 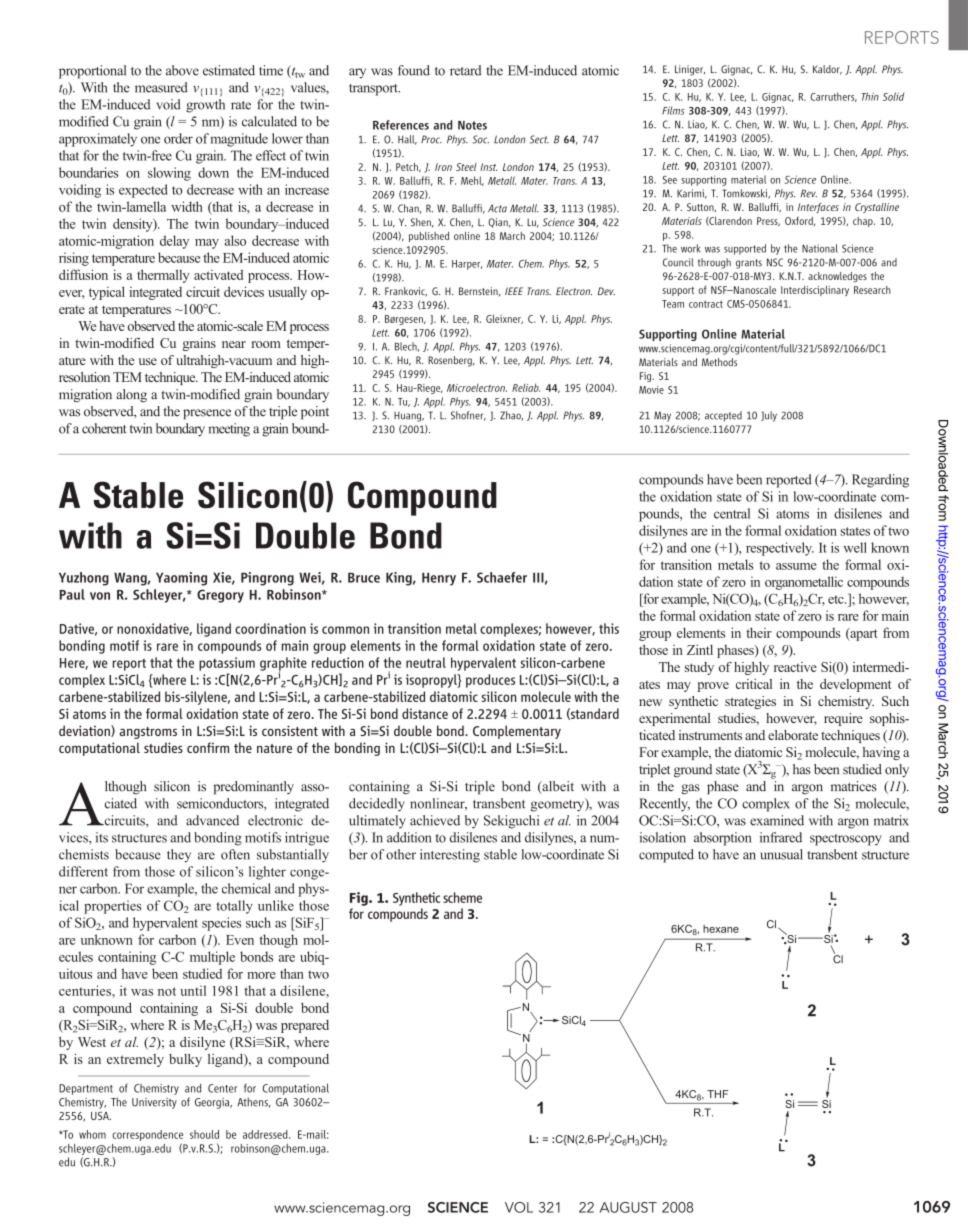 I want to click on Thin, so click(x=870, y=96).
